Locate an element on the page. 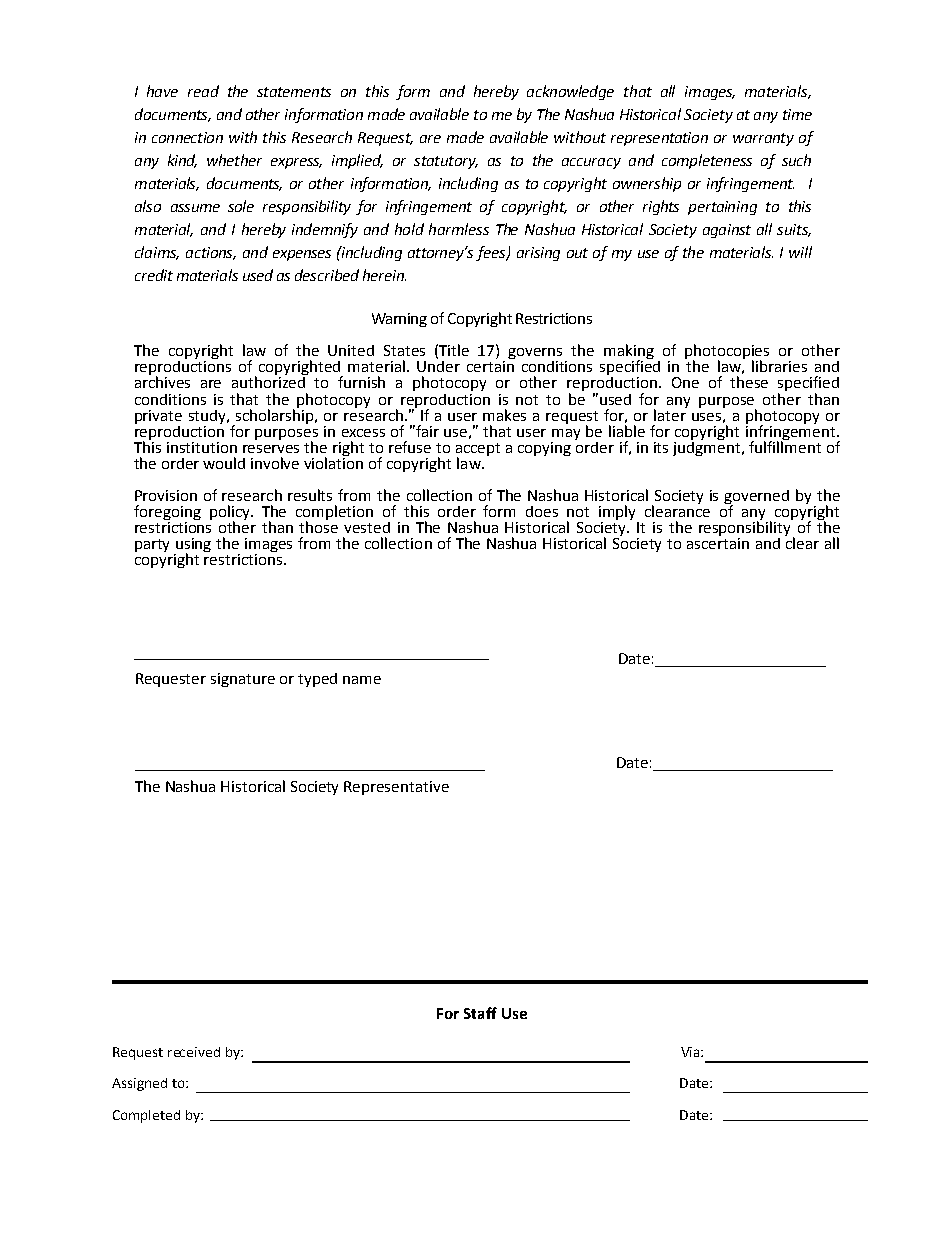  Staff is located at coordinates (480, 1013).
